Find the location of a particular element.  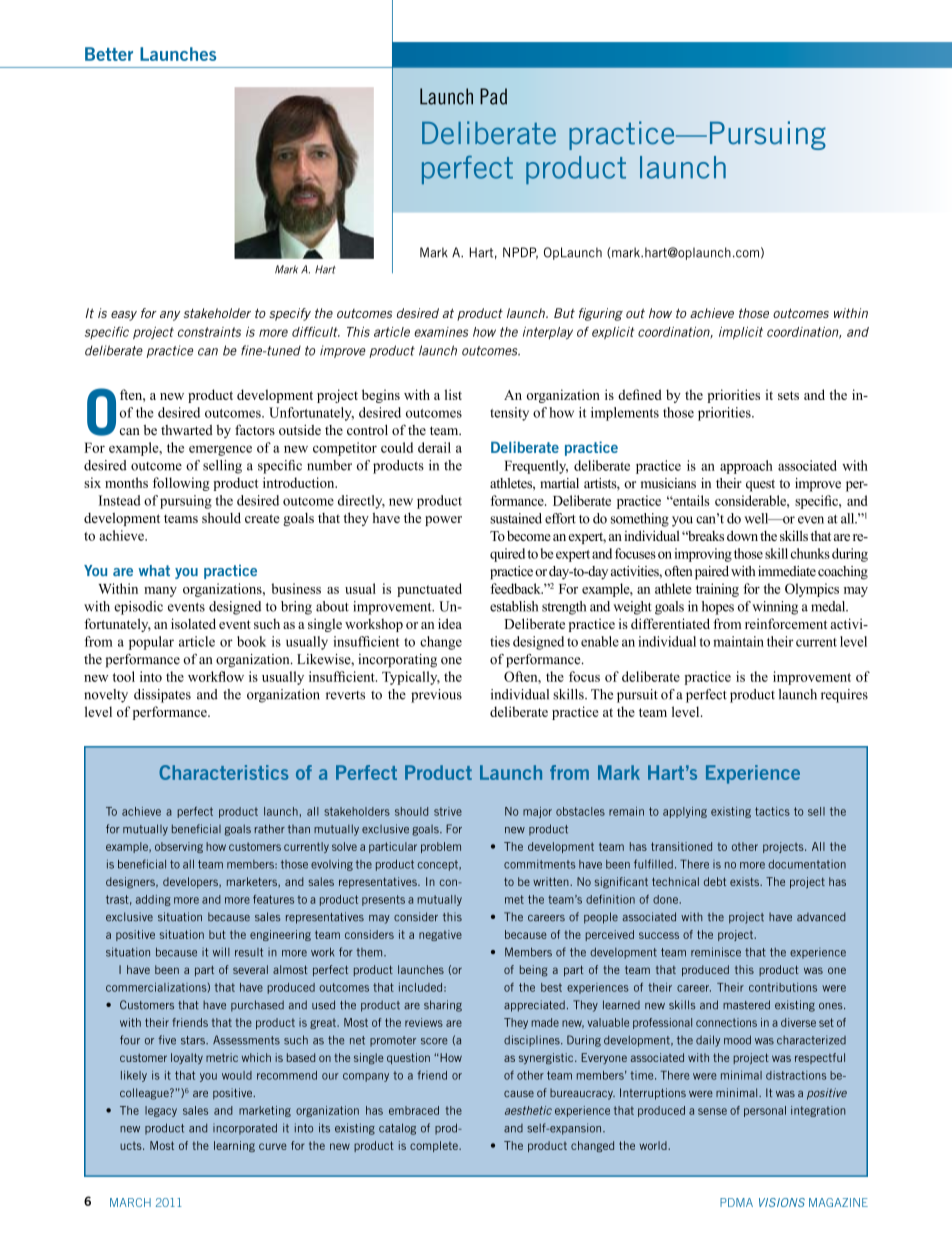

exists is located at coordinates (745, 881).
